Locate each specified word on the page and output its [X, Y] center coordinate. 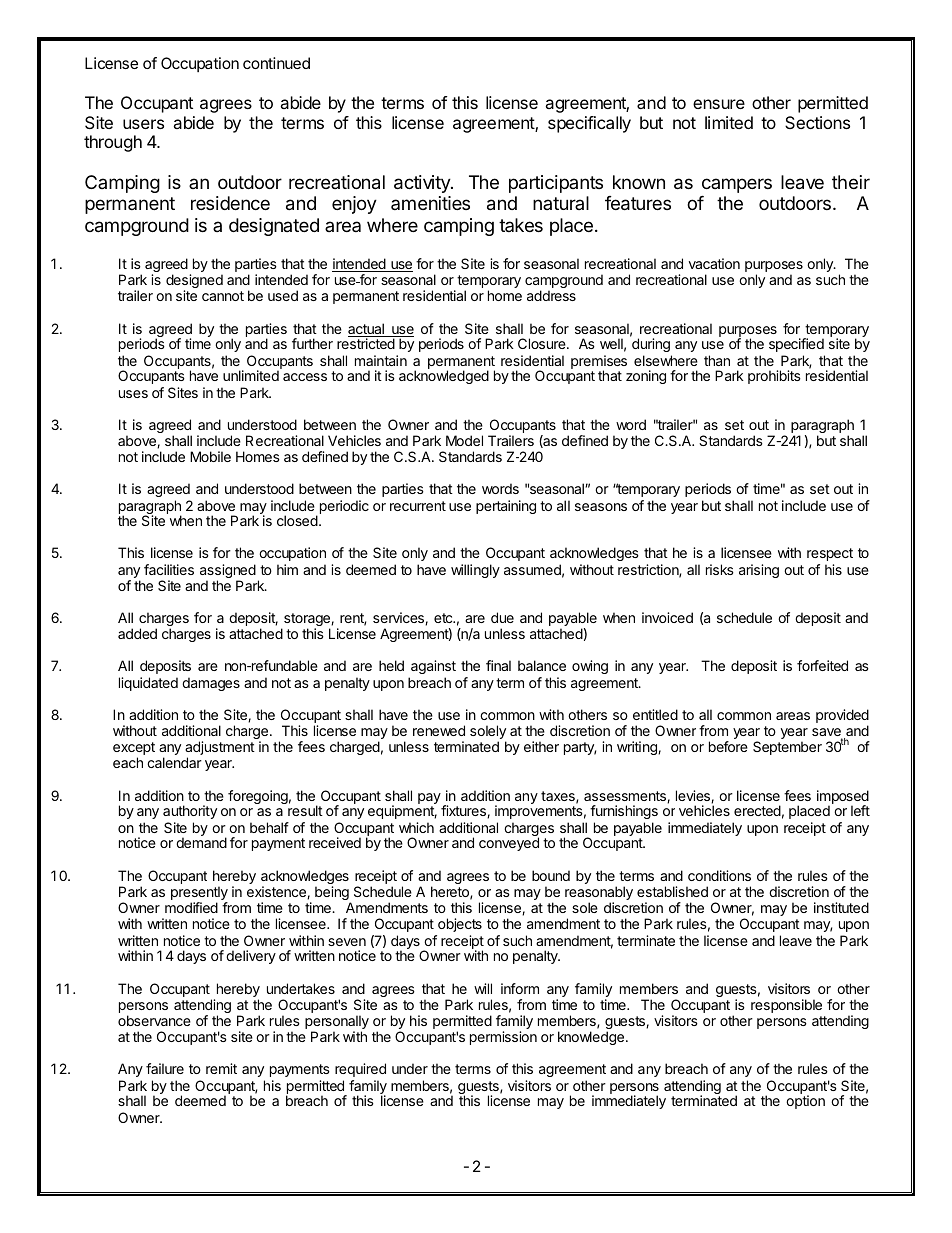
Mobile [210, 456]
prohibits [774, 377]
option [805, 1102]
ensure [719, 104]
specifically [589, 124]
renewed [439, 730]
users [143, 124]
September [787, 748]
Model [464, 440]
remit [221, 1068]
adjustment [220, 749]
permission [503, 1038]
